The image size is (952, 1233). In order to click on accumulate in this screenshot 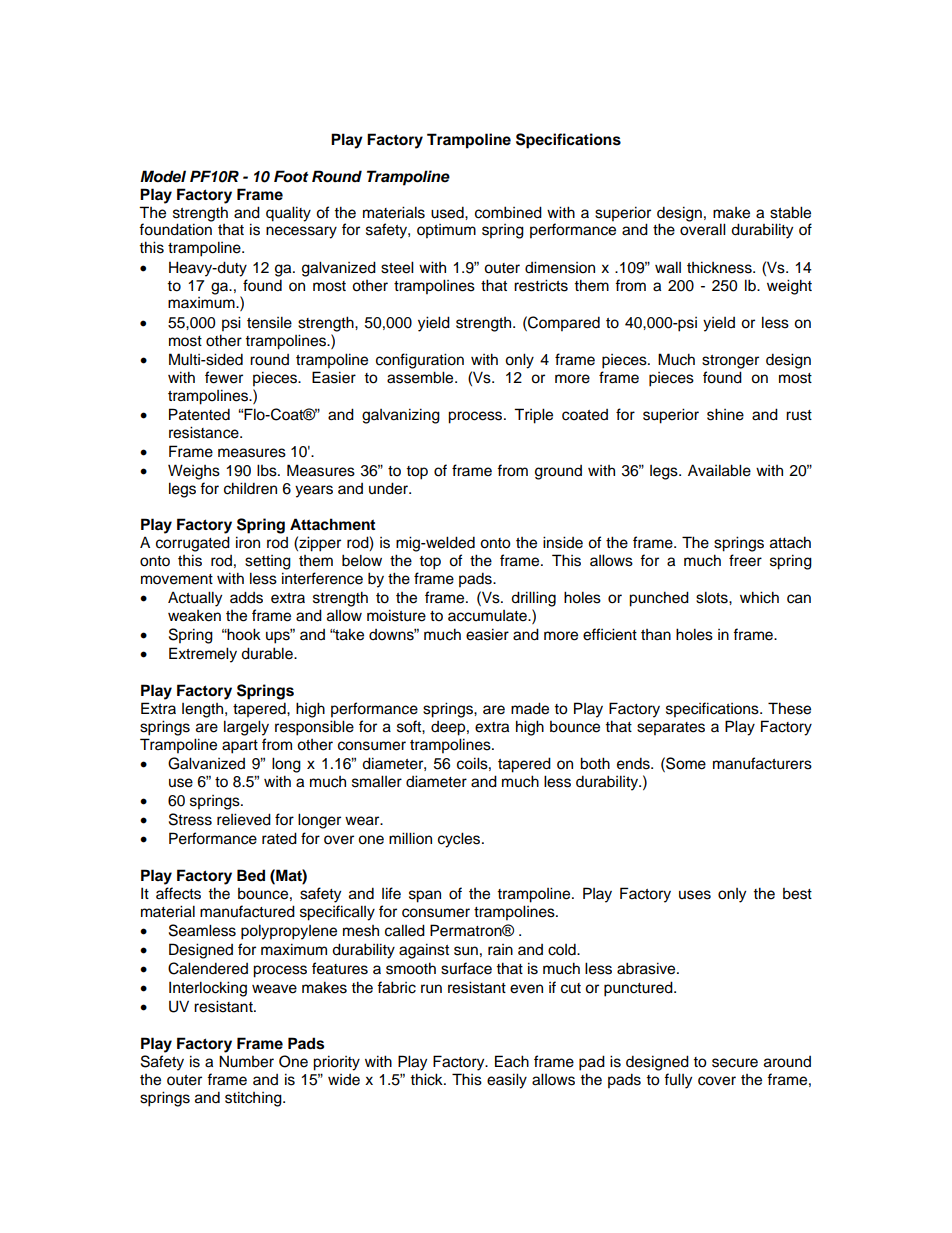, I will do `click(488, 616)`.
